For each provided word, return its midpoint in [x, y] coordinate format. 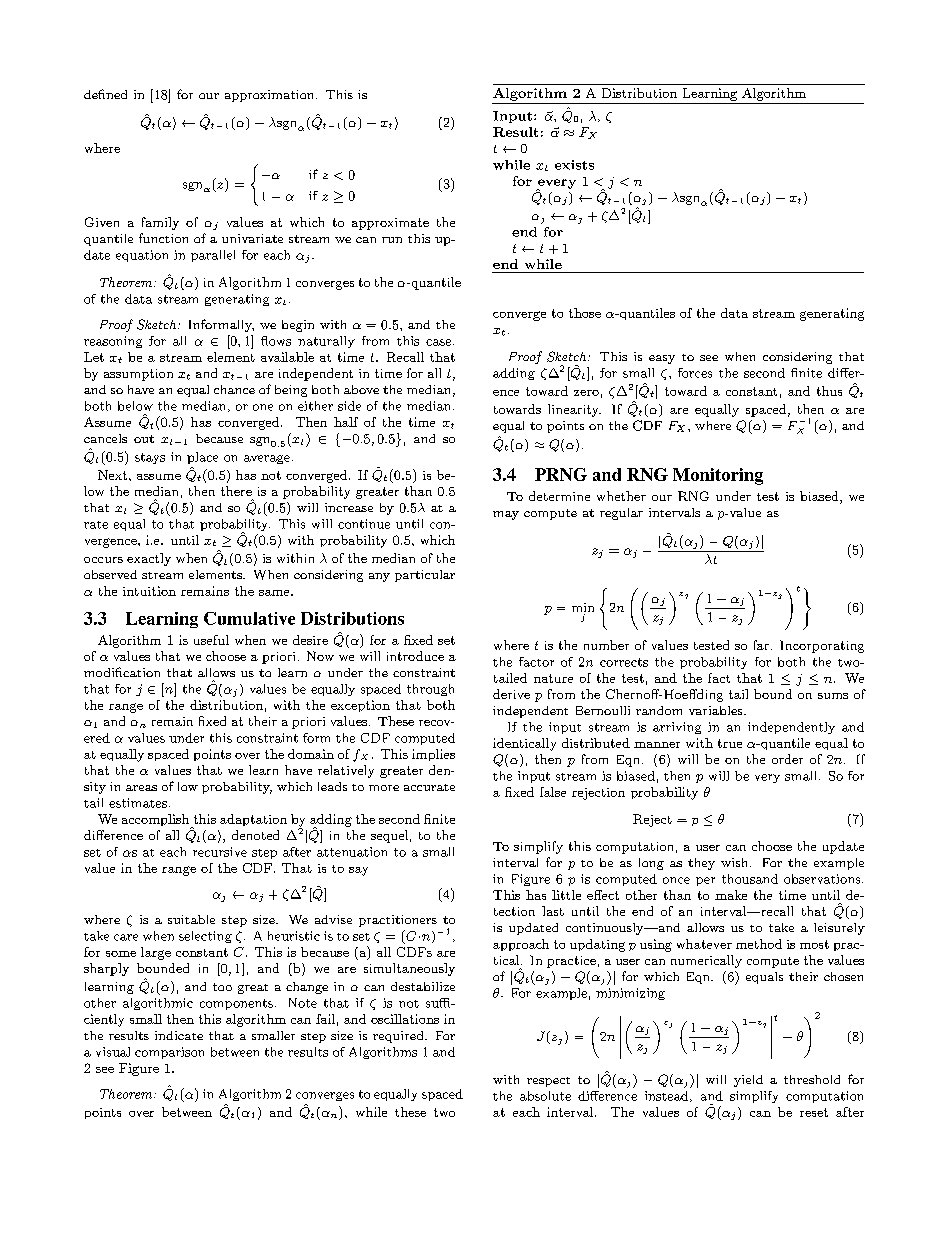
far [761, 645]
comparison [169, 1053]
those [585, 313]
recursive [220, 852]
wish [736, 862]
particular [425, 576]
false [553, 792]
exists [574, 165]
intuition [149, 591]
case [440, 342]
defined [105, 94]
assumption [138, 375]
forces [695, 373]
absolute [545, 1096]
